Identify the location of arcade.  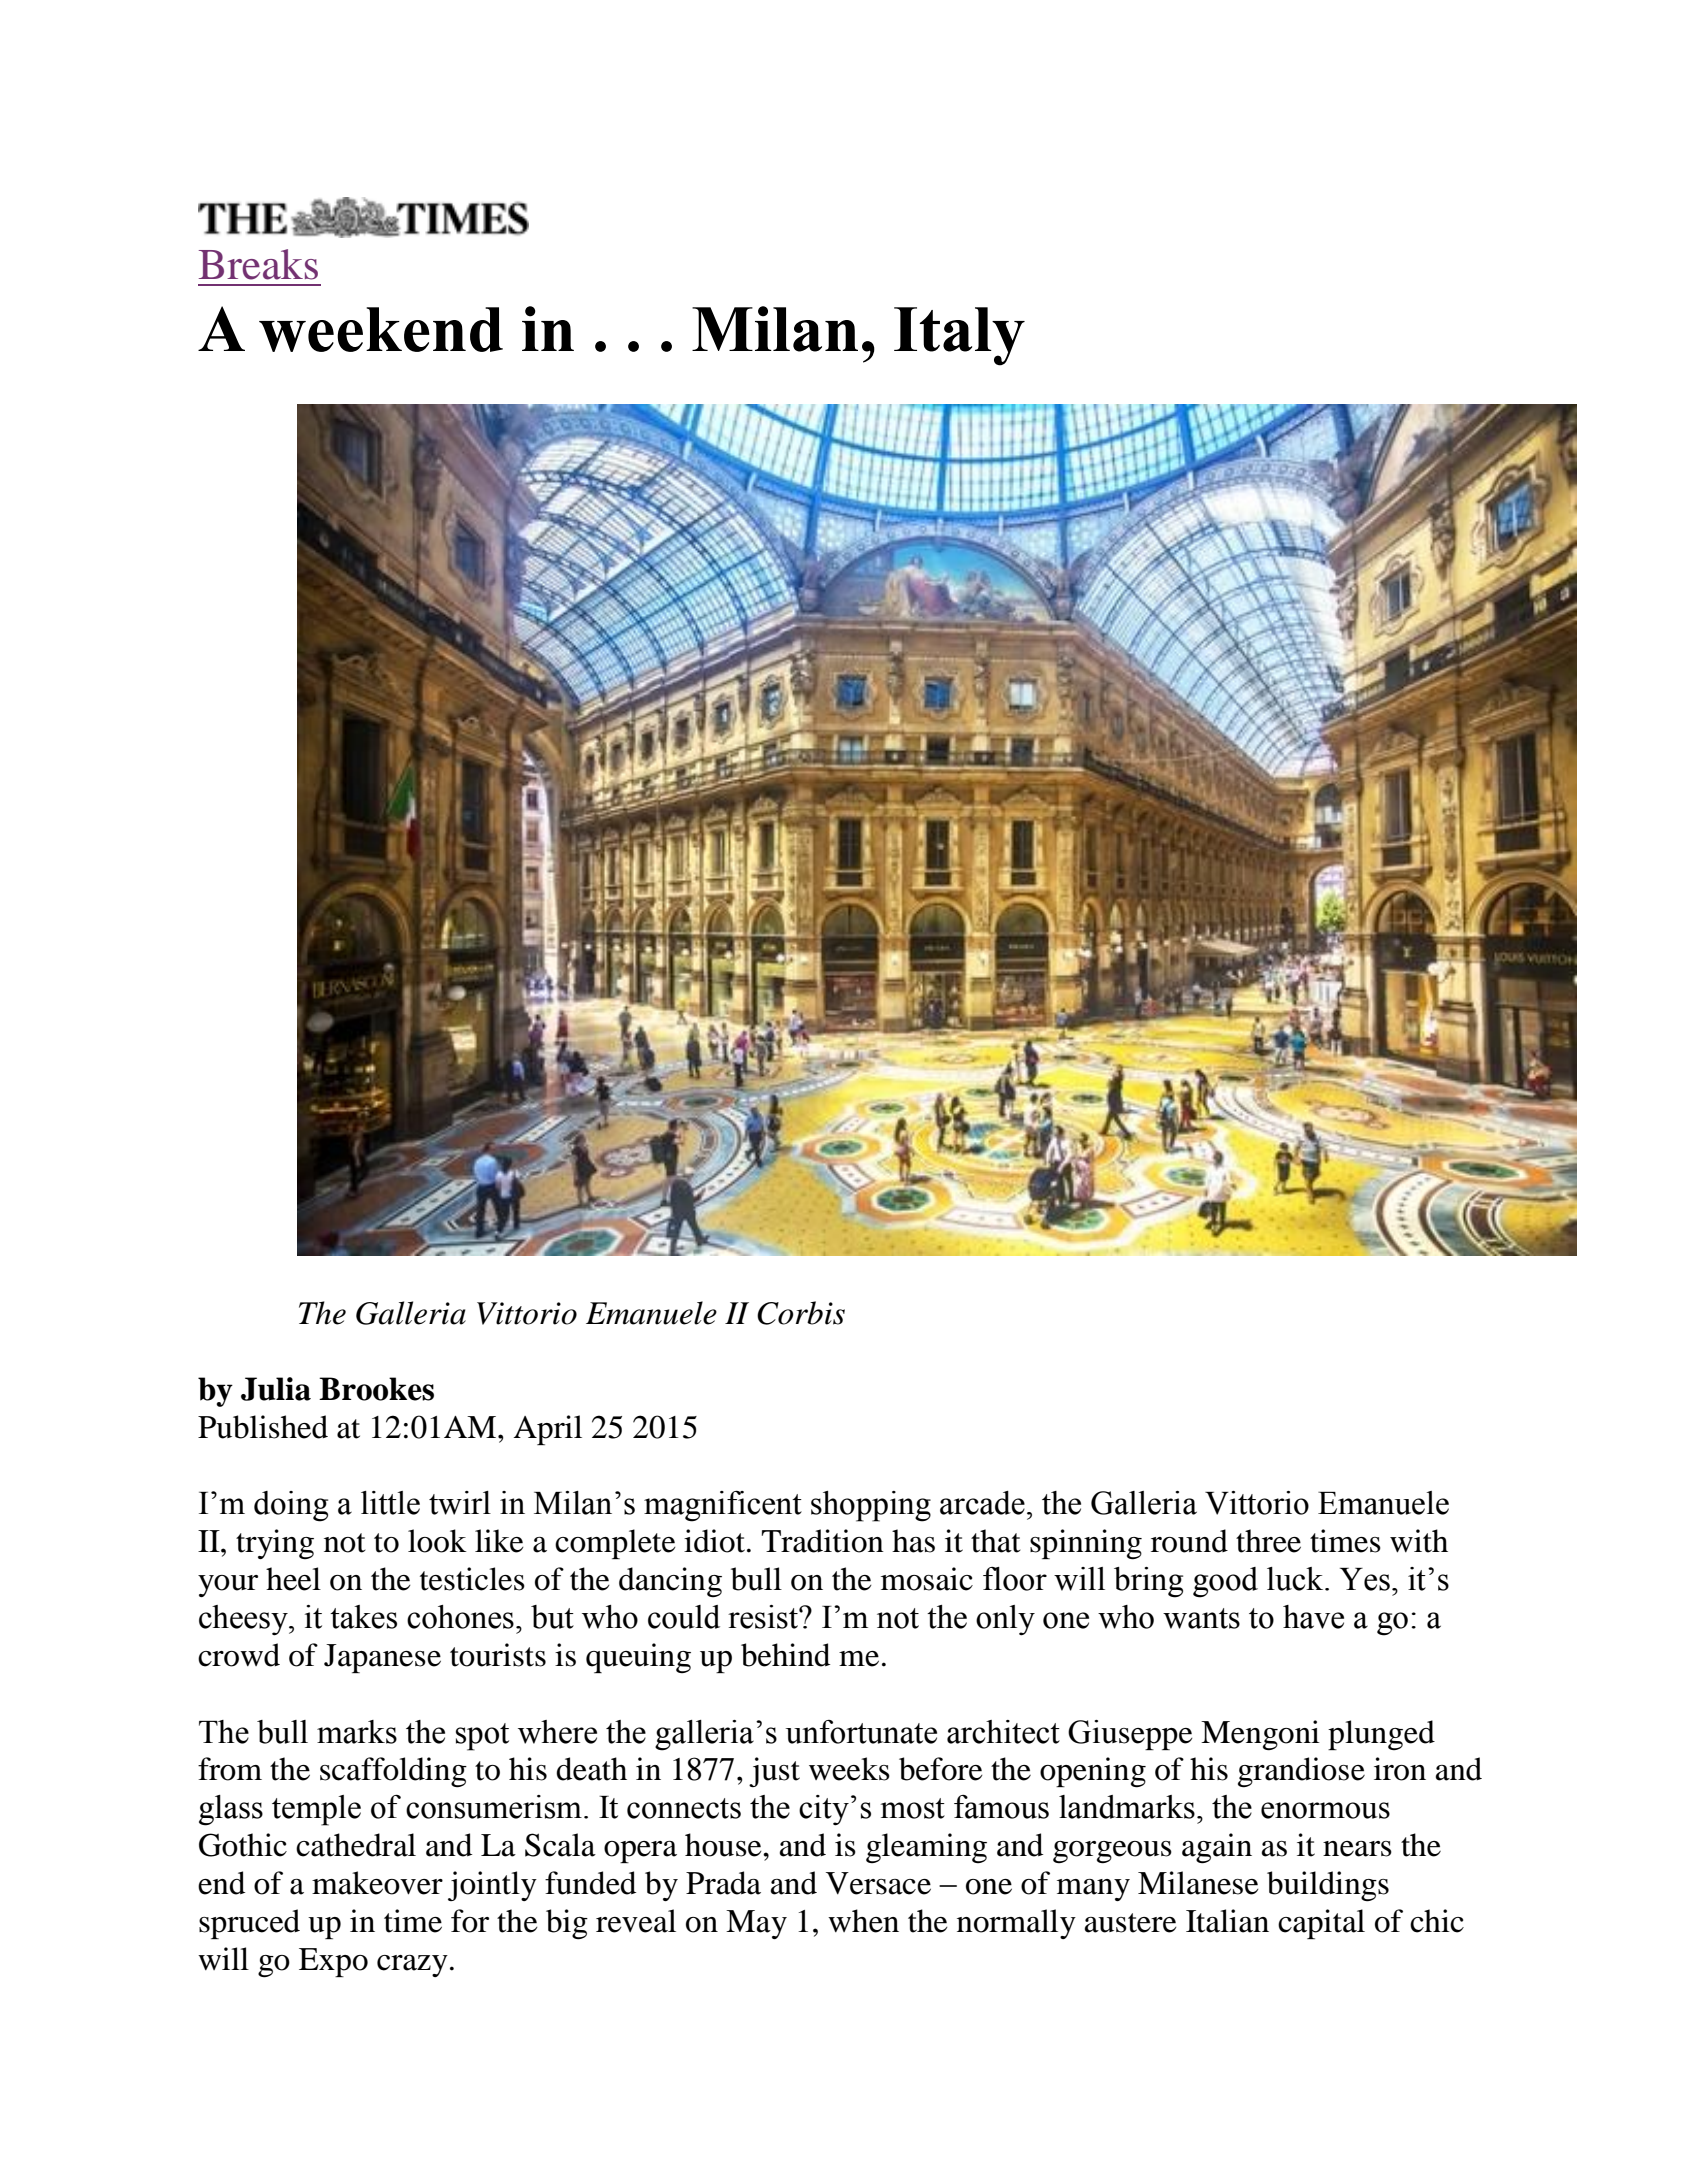
(982, 1503).
